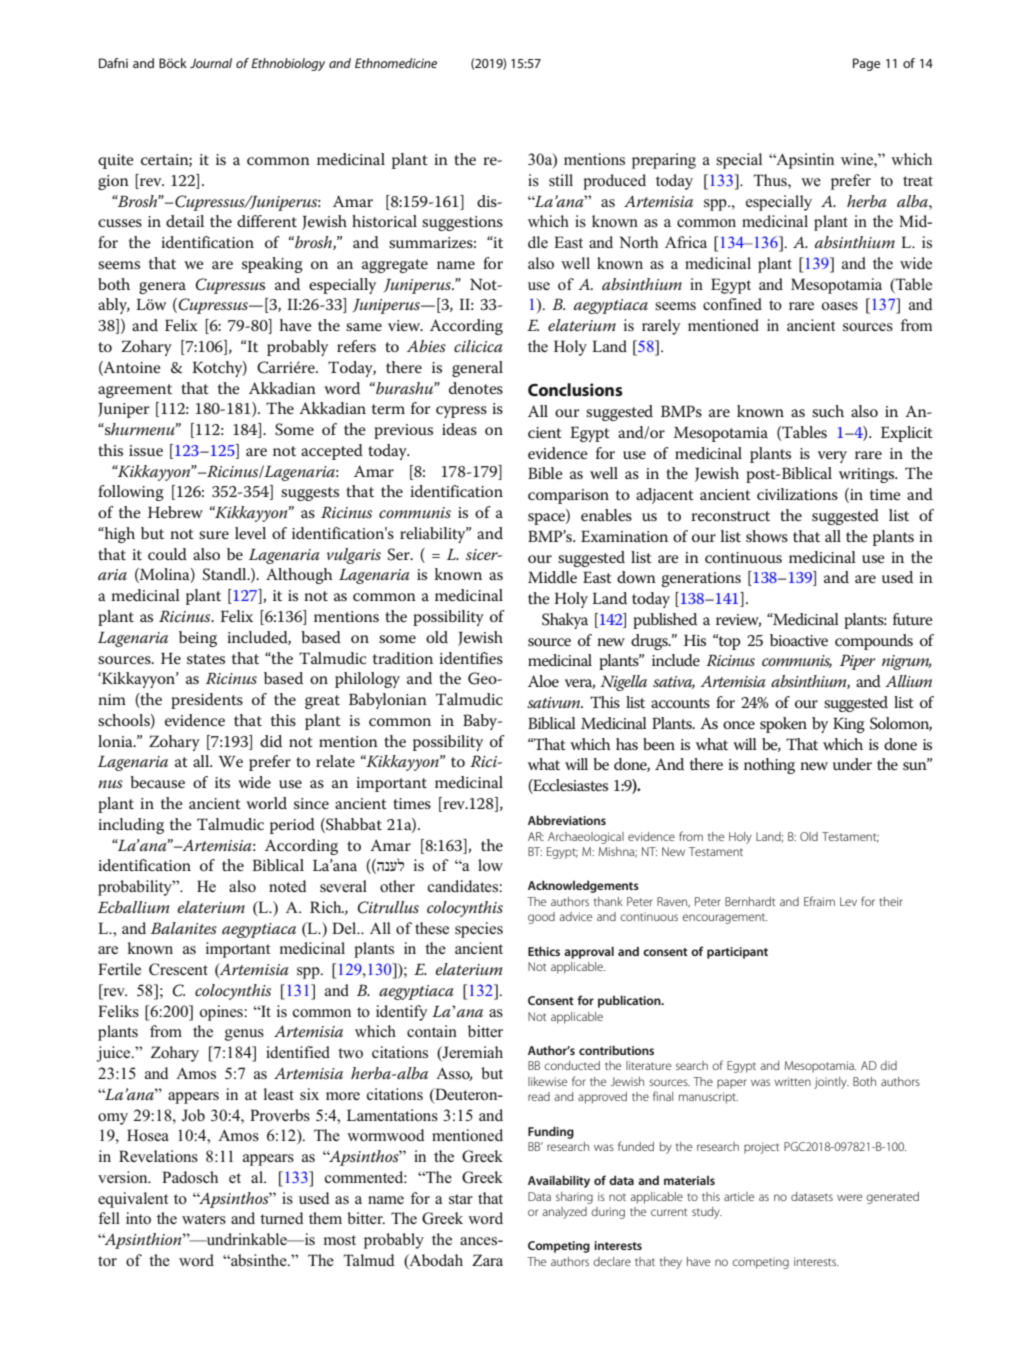 Image resolution: width=1031 pixels, height=1369 pixels. I want to click on waters, so click(204, 1219).
